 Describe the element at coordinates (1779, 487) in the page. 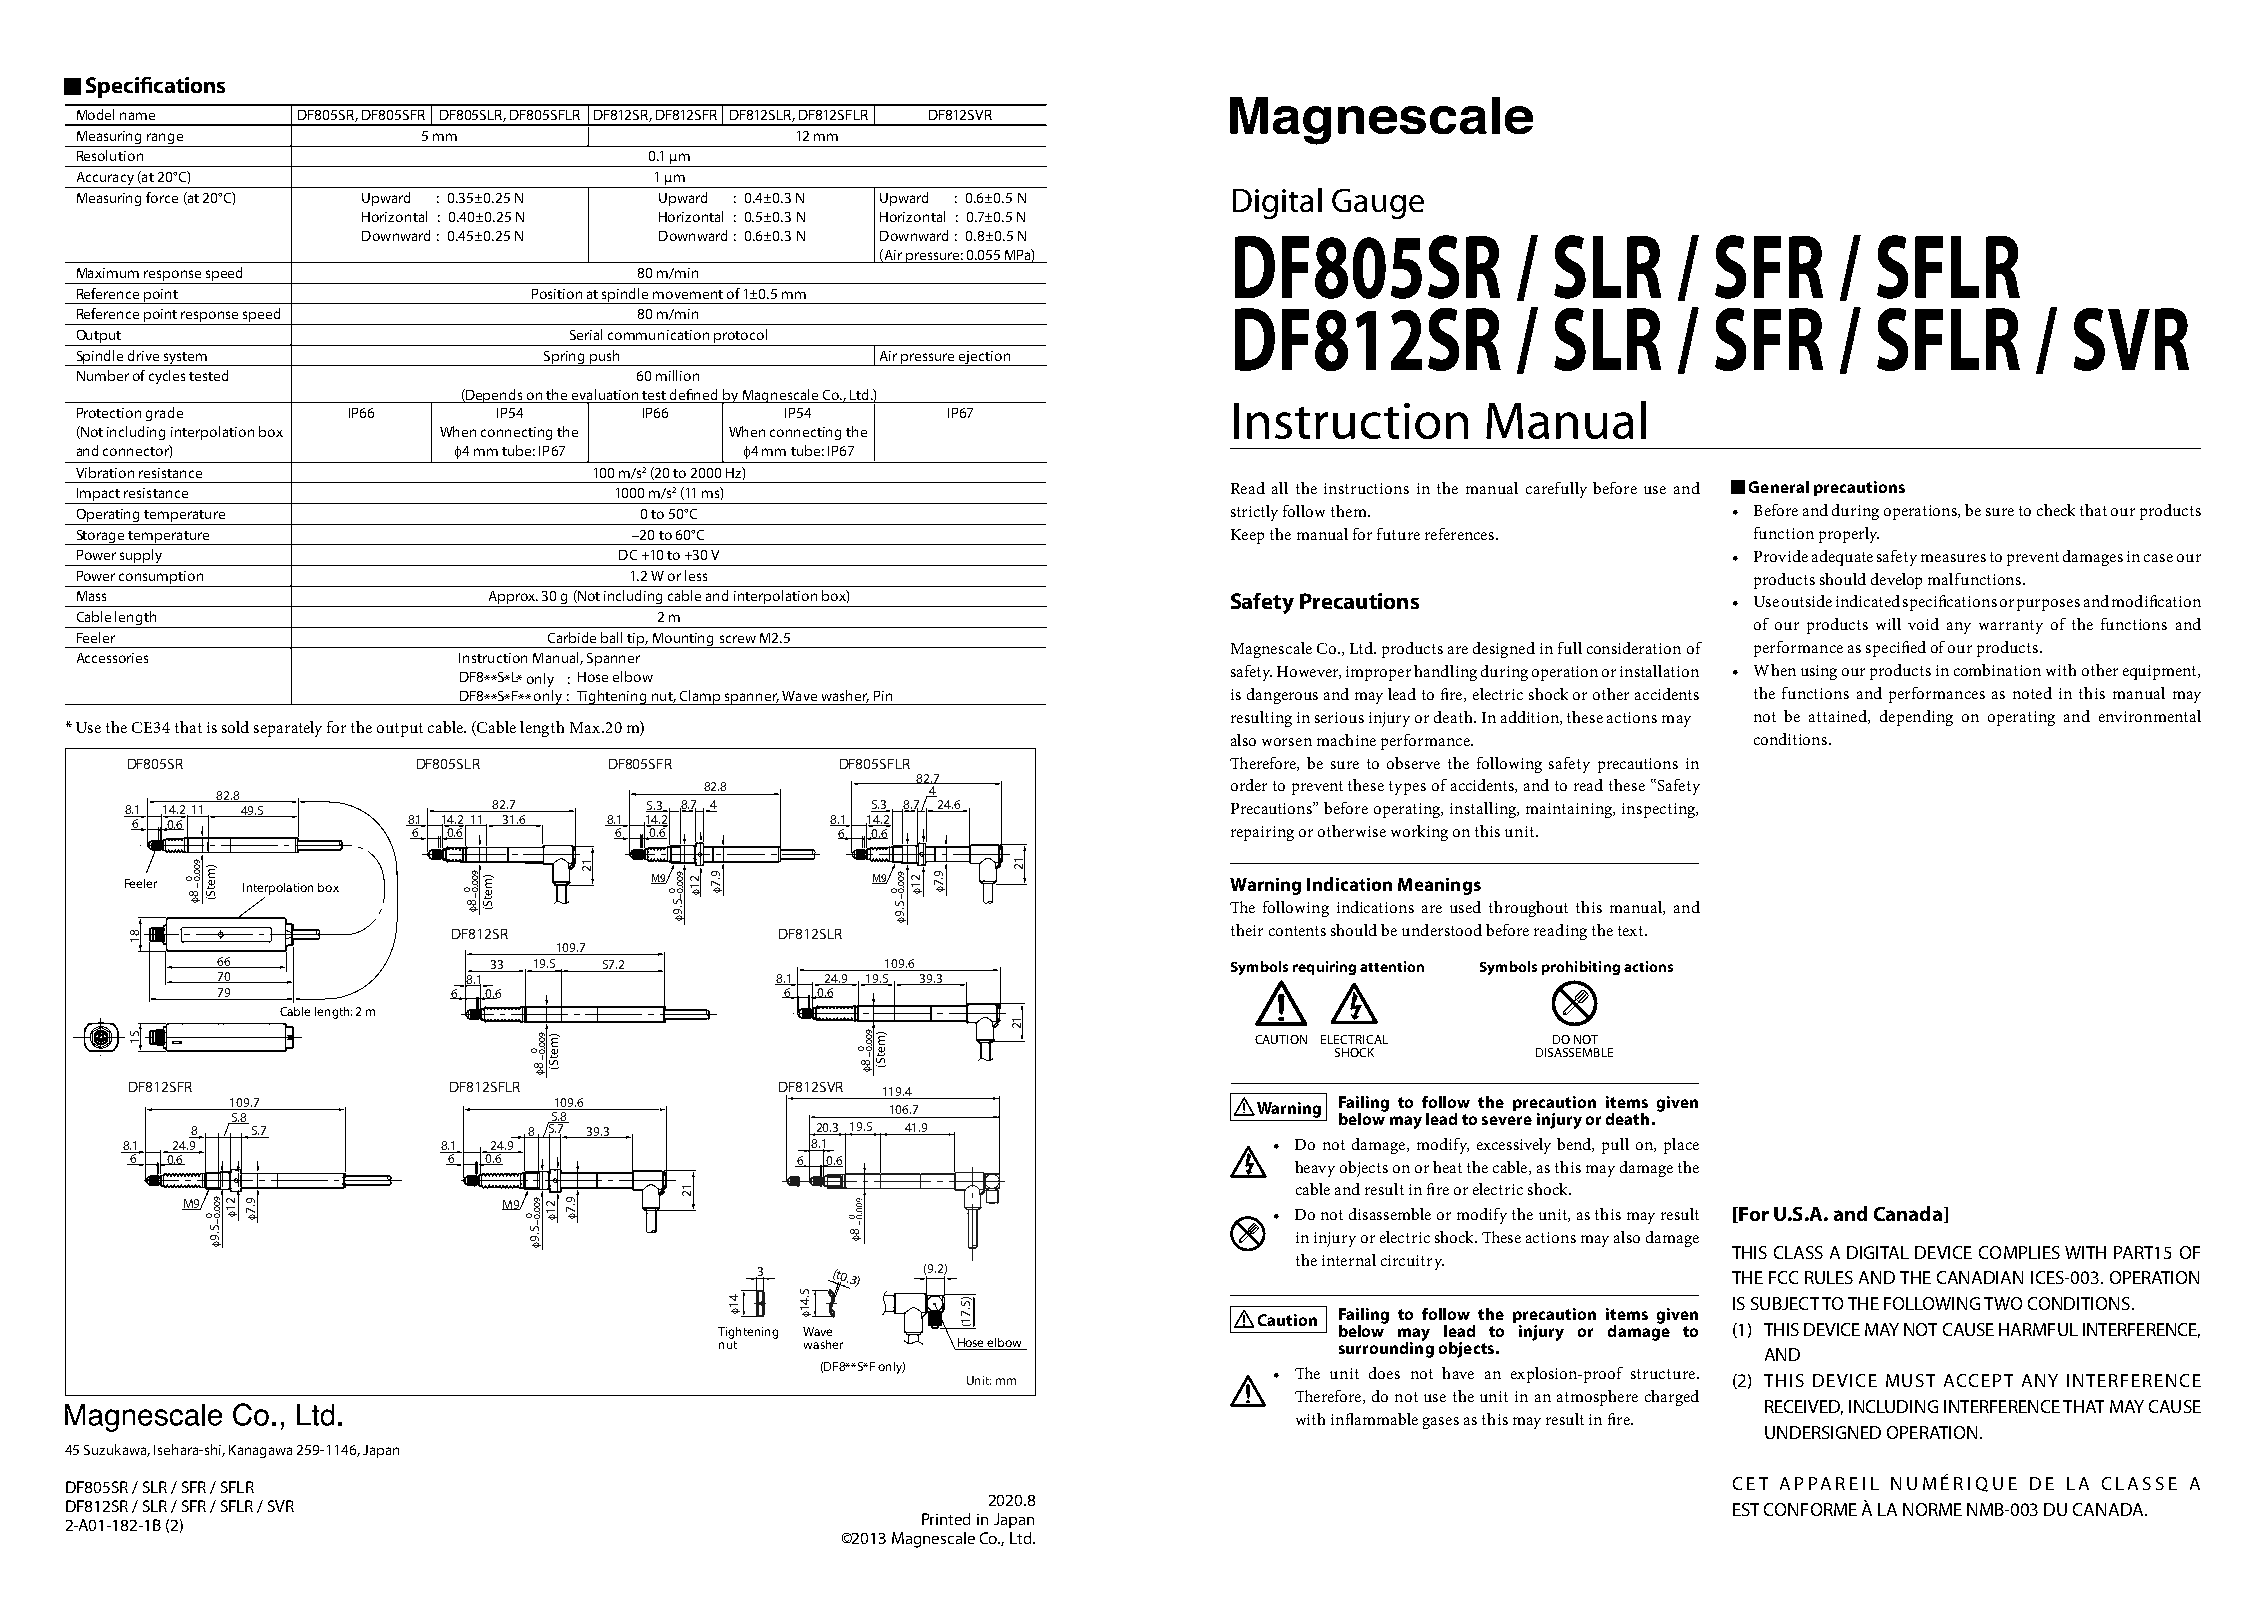

I see `General` at that location.
